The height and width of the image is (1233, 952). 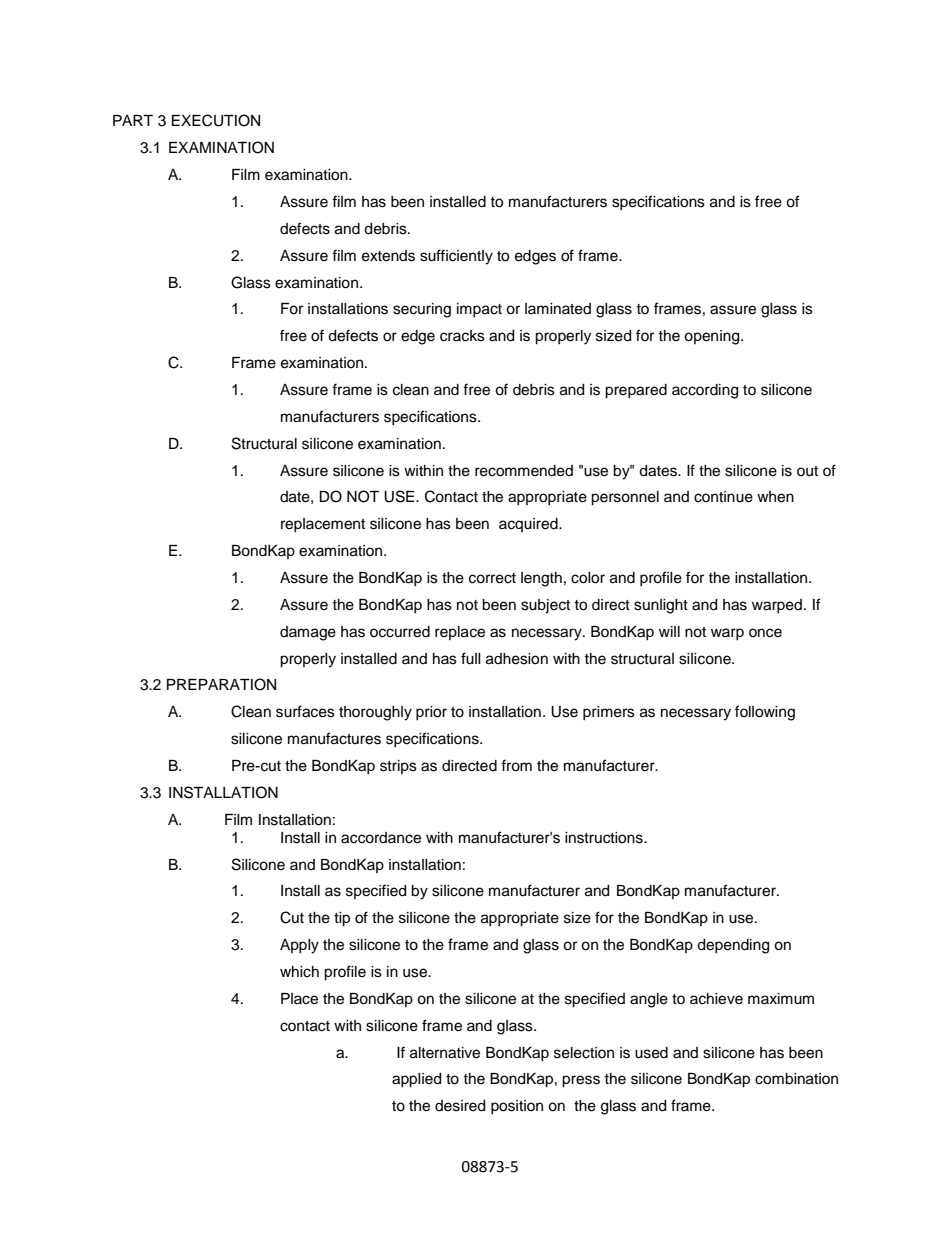 I want to click on which, so click(x=299, y=972).
